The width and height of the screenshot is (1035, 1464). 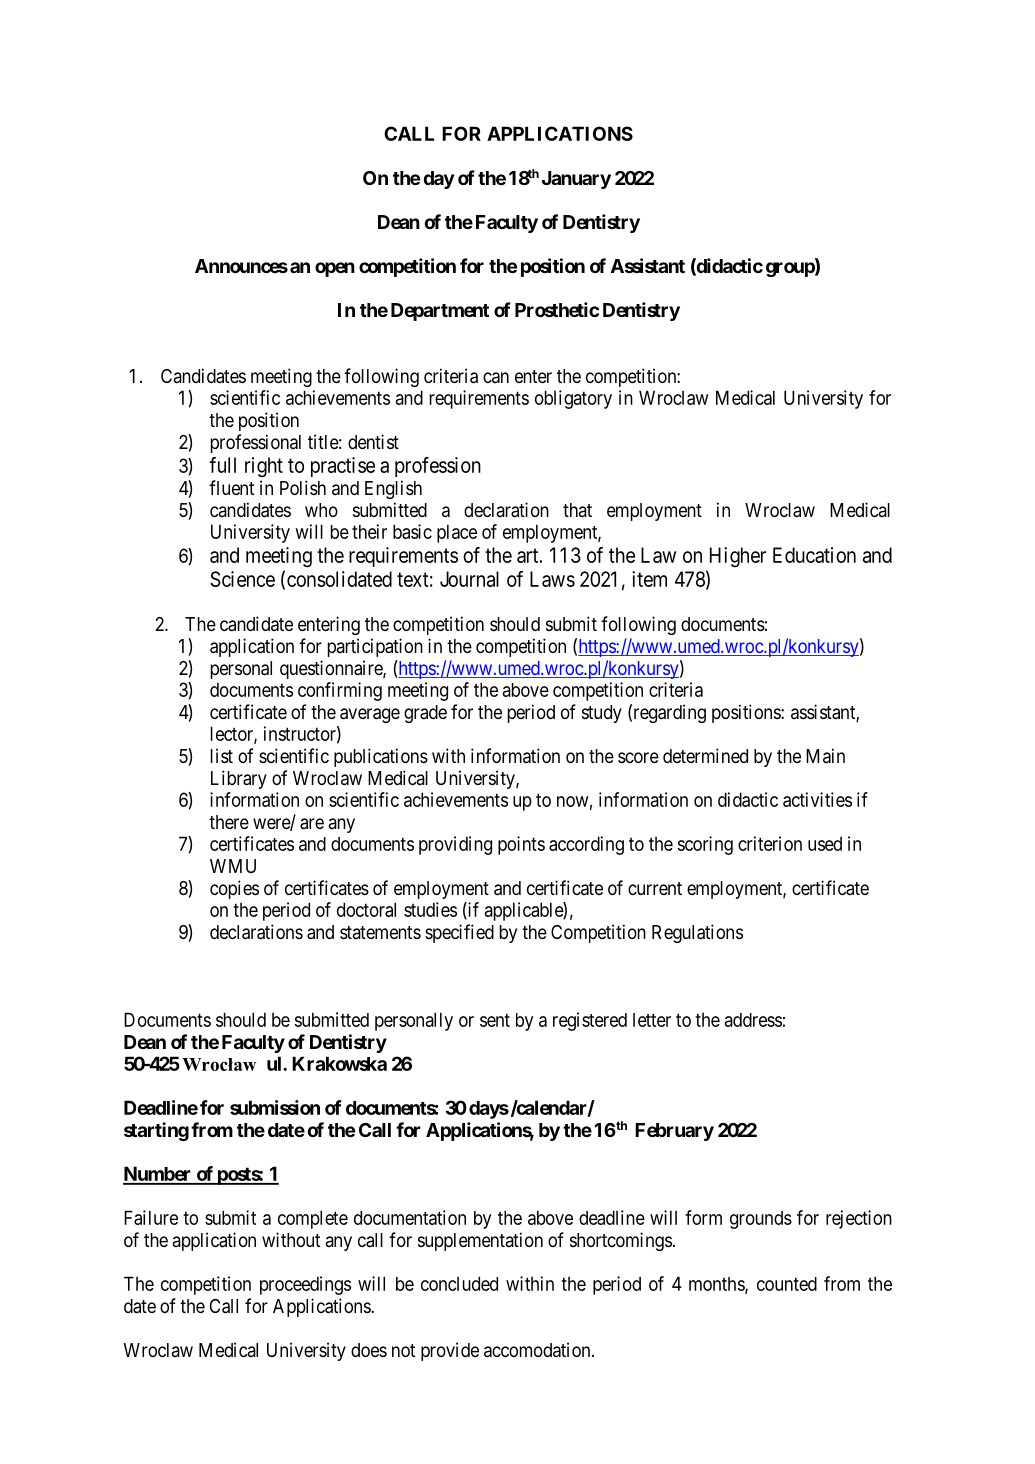 I want to click on Journal, so click(x=469, y=579).
